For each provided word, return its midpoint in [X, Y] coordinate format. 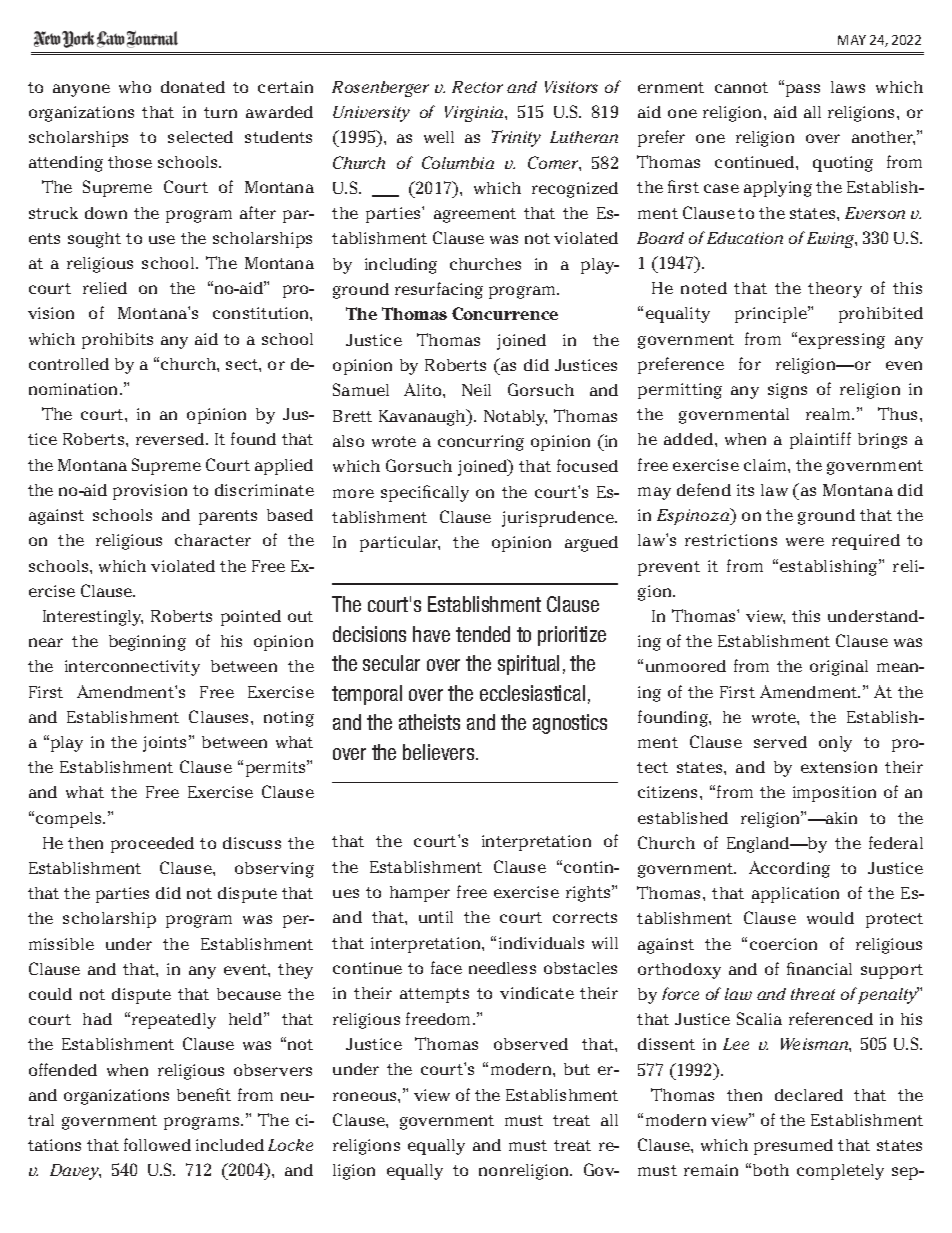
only [835, 744]
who [135, 87]
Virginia [475, 114]
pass [803, 90]
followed [157, 1144]
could [50, 994]
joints [166, 743]
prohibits [117, 341]
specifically [425, 493]
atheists [429, 722]
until [436, 917]
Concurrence [505, 313]
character [213, 540]
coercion [783, 944]
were [805, 541]
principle [772, 314]
